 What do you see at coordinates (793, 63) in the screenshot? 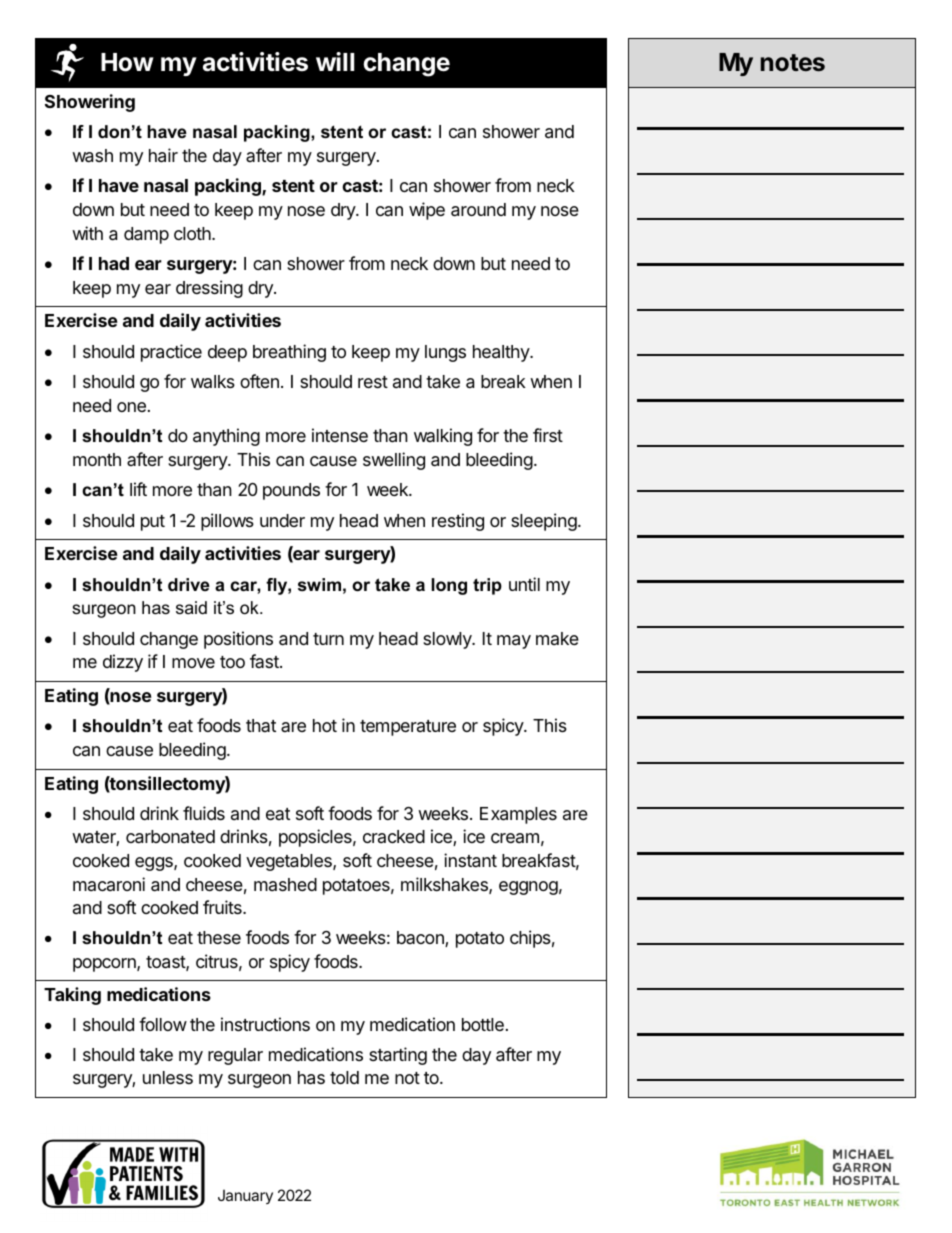
I see `notes` at bounding box center [793, 63].
